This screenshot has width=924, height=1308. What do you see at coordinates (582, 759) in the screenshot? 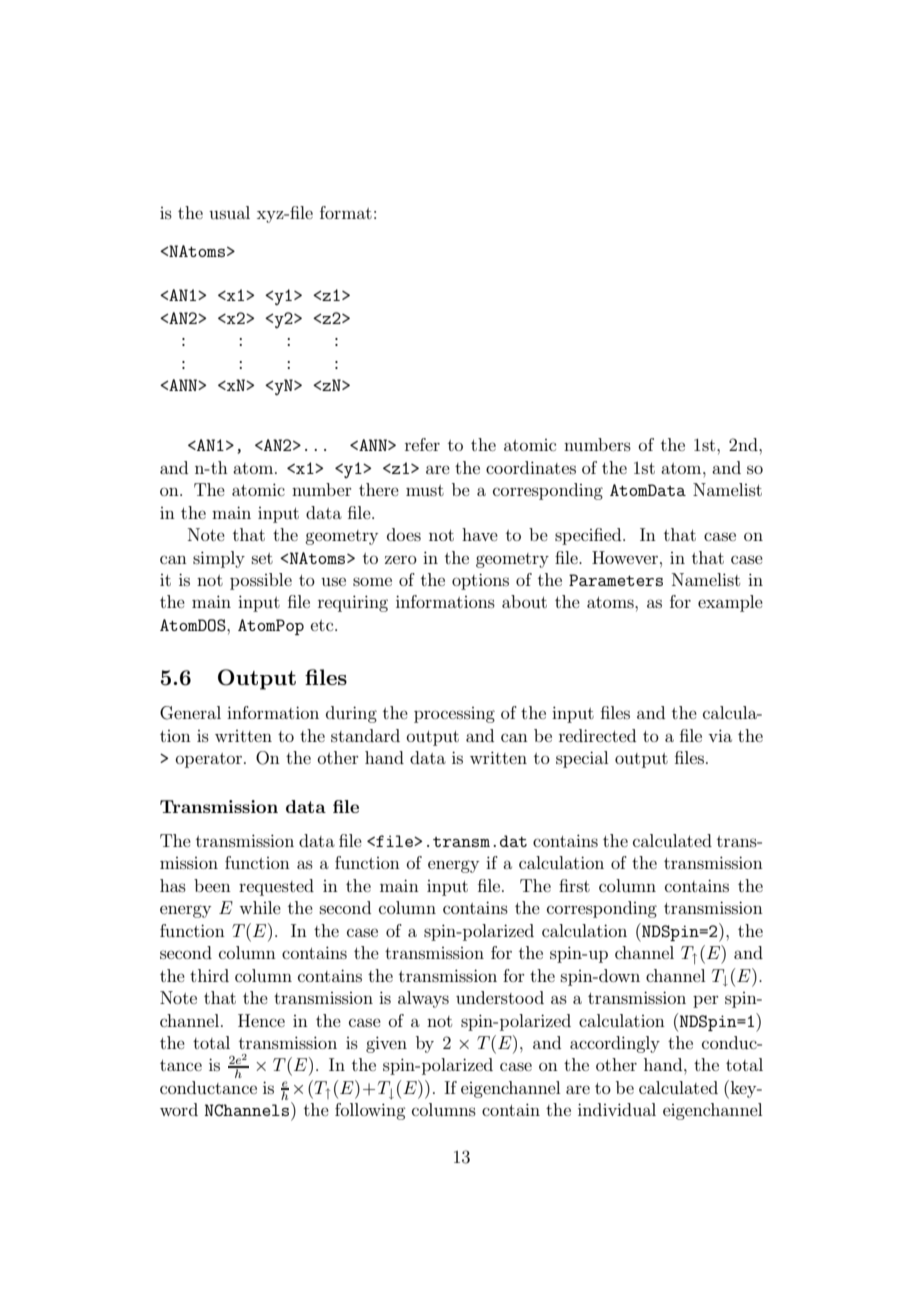
I see `special` at bounding box center [582, 759].
